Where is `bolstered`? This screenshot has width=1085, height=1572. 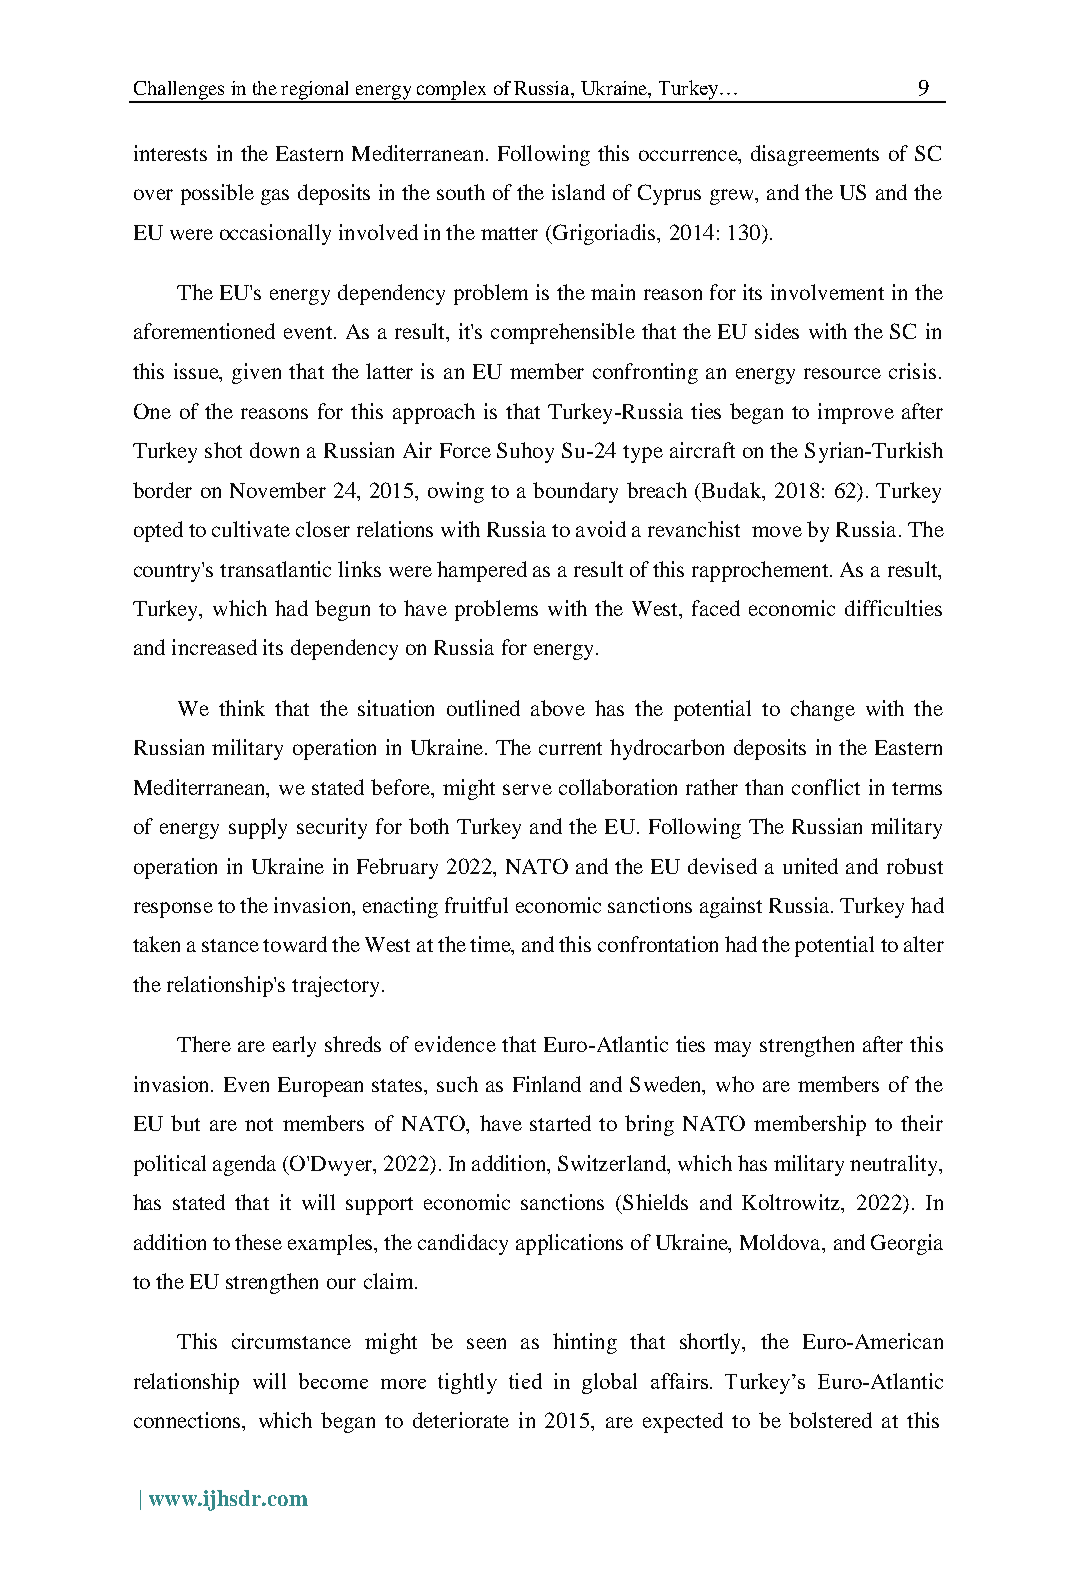
bolstered is located at coordinates (830, 1420).
